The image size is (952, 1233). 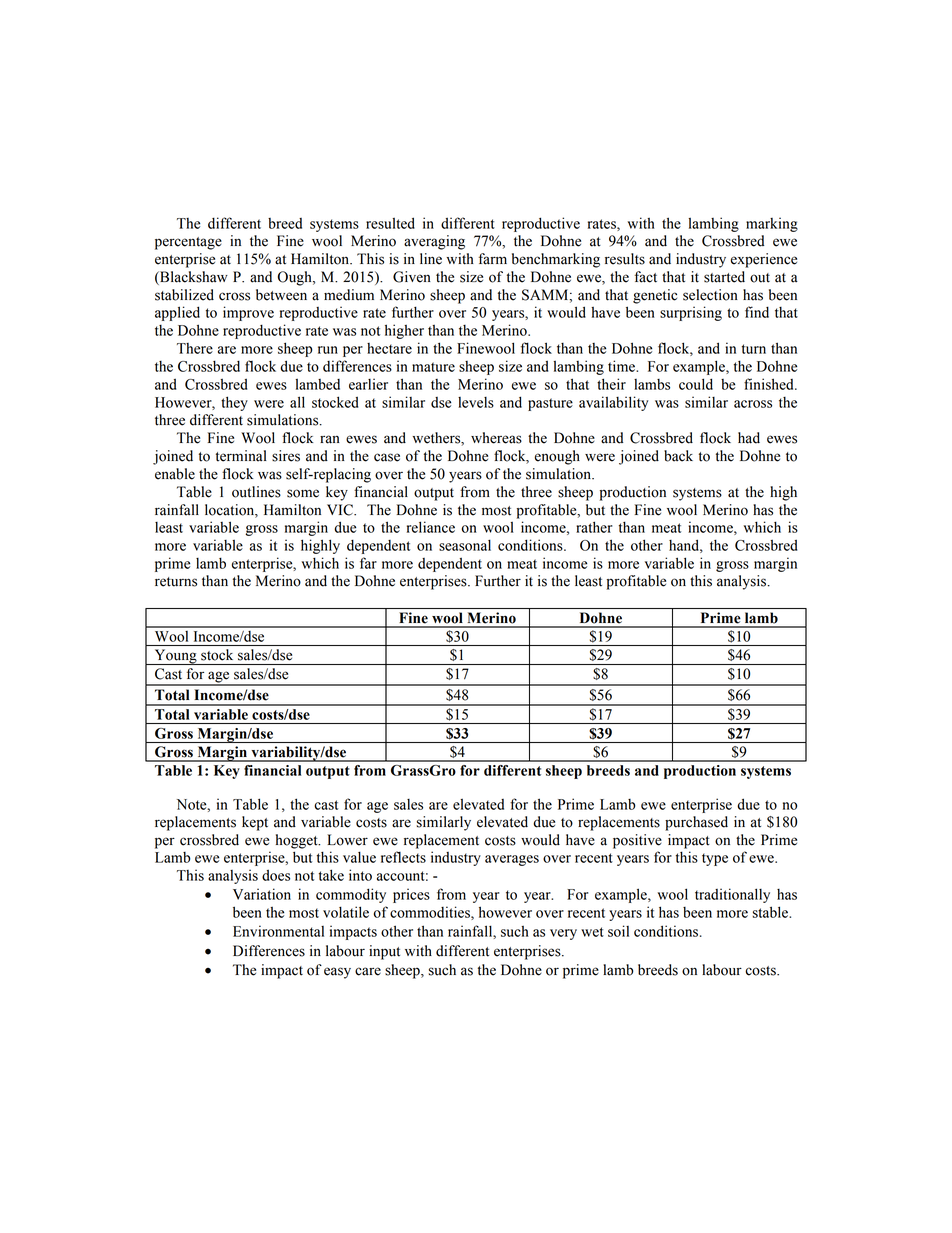 I want to click on started, so click(x=724, y=277).
